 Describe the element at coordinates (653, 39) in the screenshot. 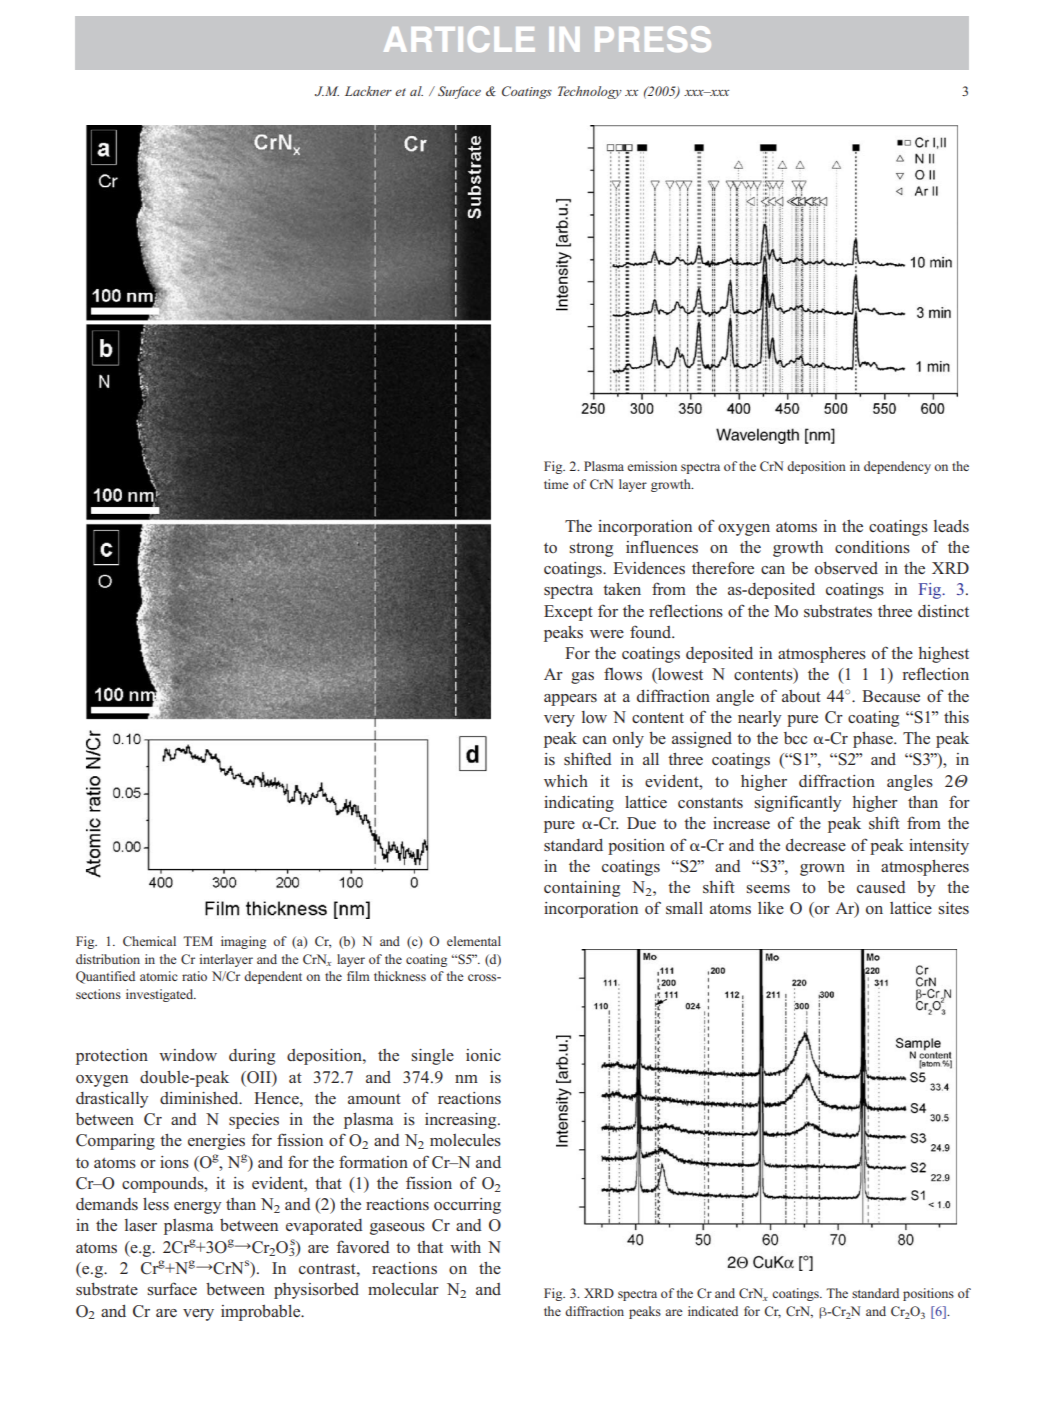

I see `PRESS` at that location.
